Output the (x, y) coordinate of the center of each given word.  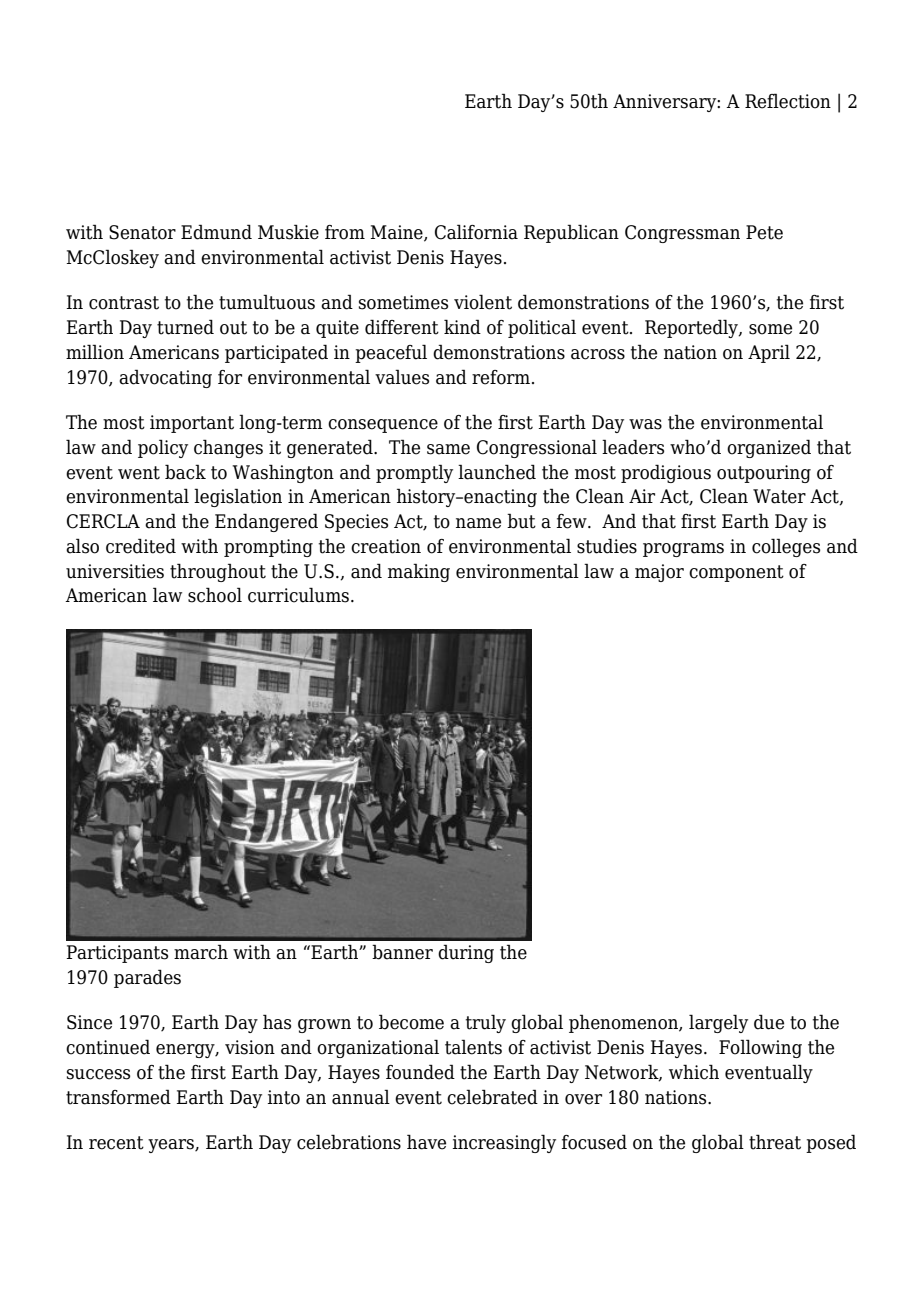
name (478, 523)
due (769, 1022)
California (476, 232)
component (736, 573)
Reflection (788, 101)
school (215, 595)
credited (141, 546)
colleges (786, 547)
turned (185, 327)
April (769, 353)
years (172, 1146)
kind (462, 327)
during (466, 953)
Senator (142, 232)
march (201, 952)
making (419, 572)
